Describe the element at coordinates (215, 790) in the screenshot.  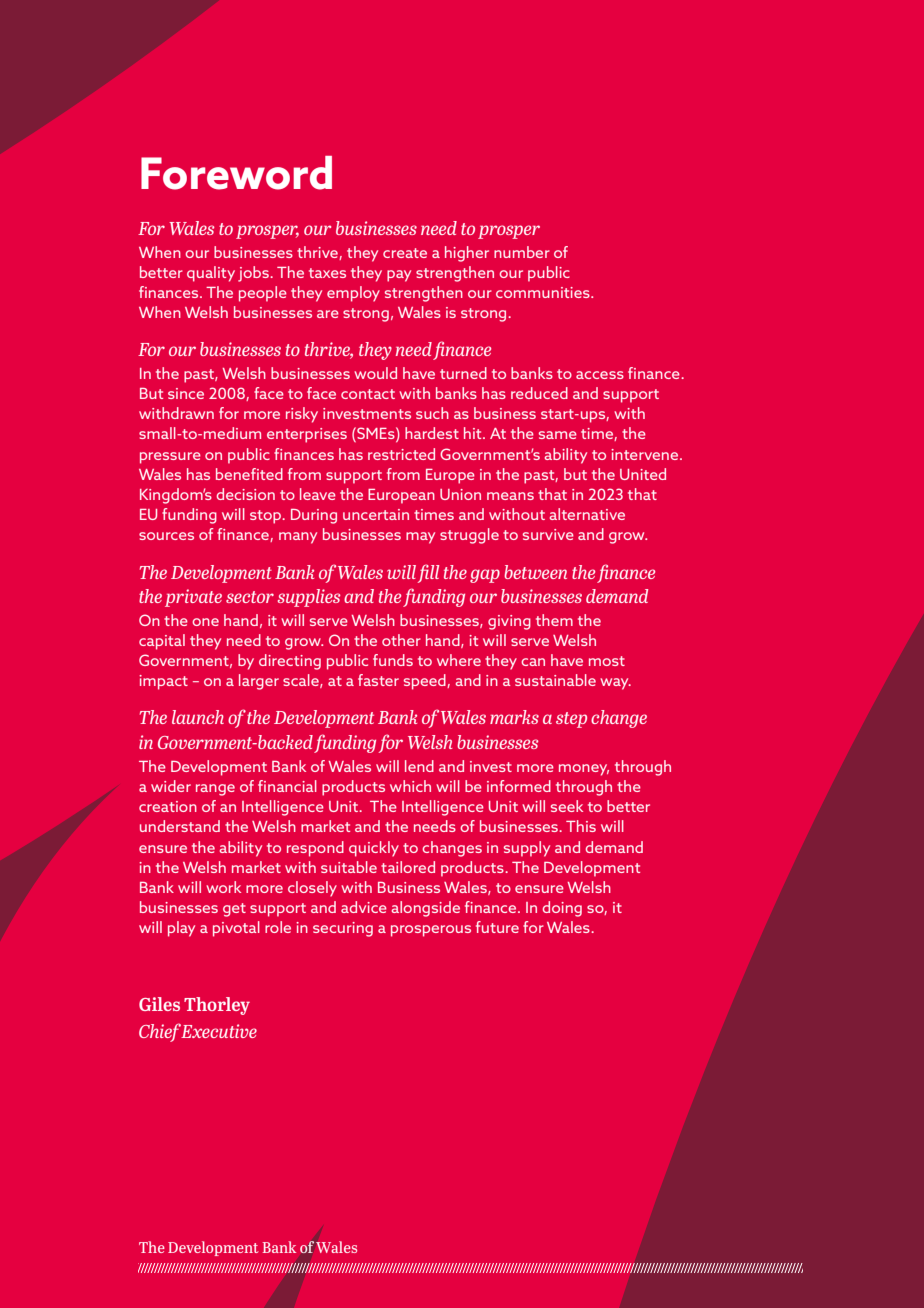
I see `range` at that location.
